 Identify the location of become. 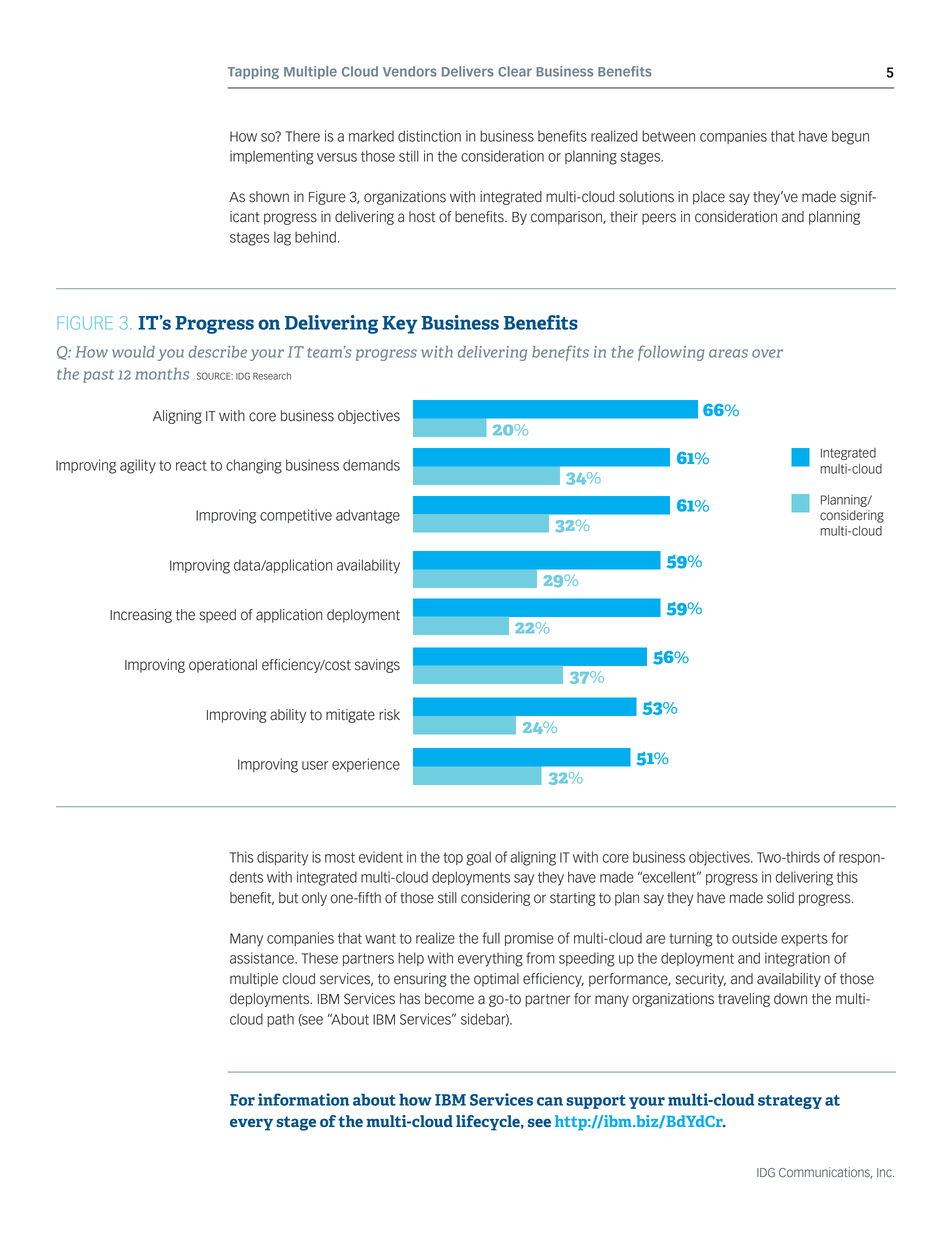
(449, 999).
